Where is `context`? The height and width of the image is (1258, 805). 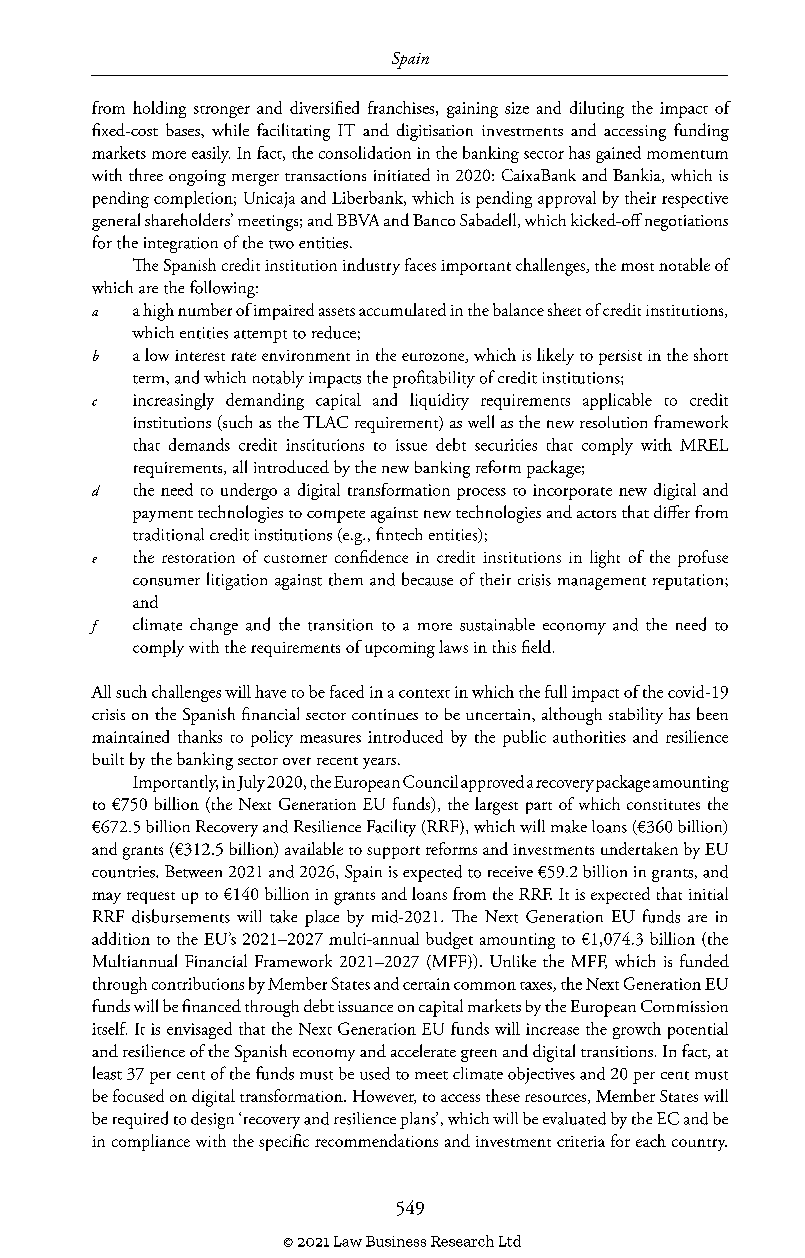
context is located at coordinates (424, 693).
